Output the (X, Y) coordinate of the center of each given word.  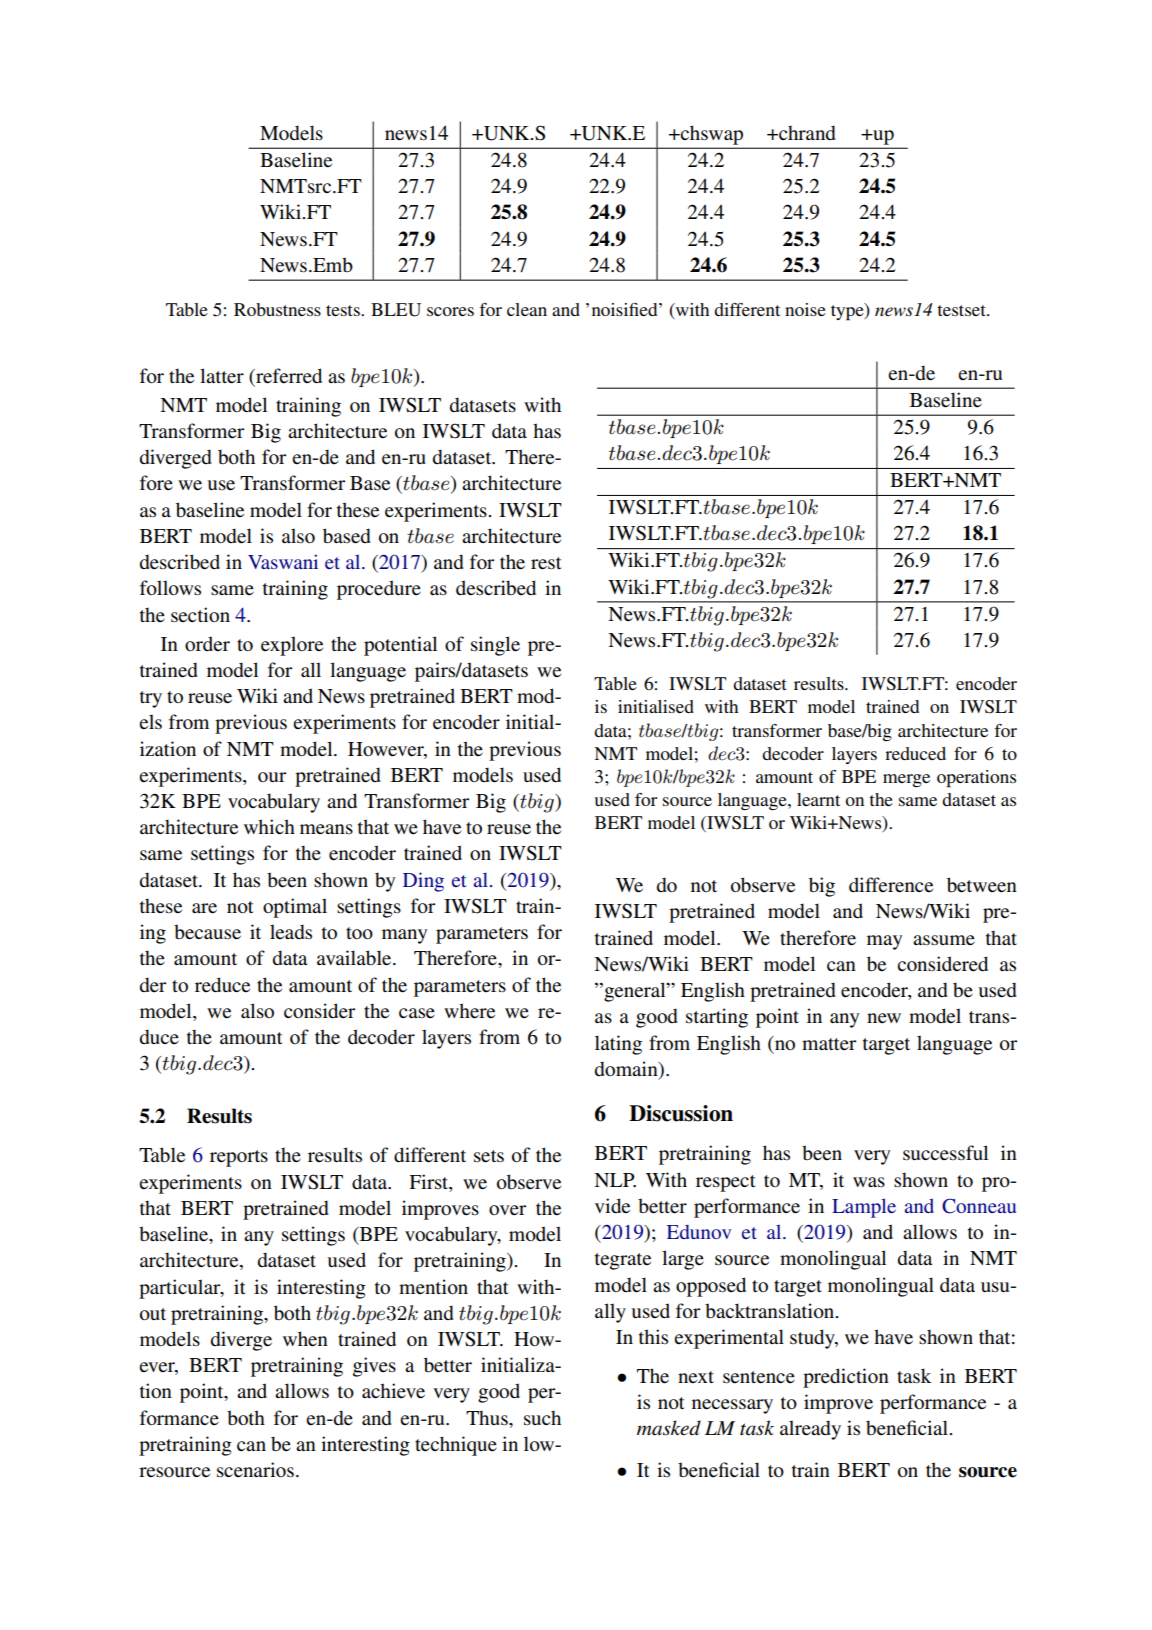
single (495, 646)
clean (527, 309)
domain (627, 1068)
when (305, 1339)
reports (239, 1158)
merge (906, 780)
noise (805, 309)
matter (829, 1044)
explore (292, 646)
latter (222, 376)
